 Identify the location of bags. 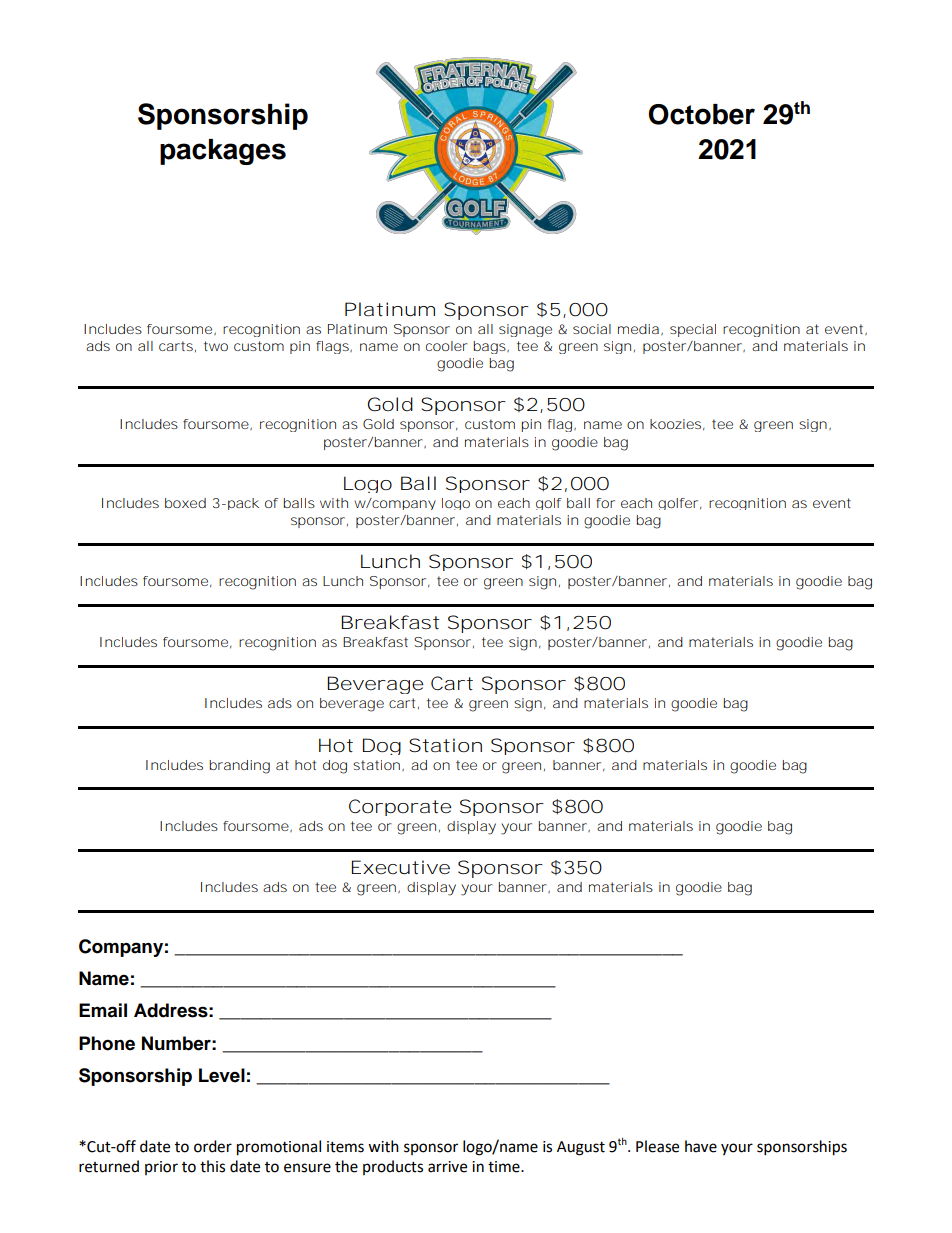
(490, 347).
